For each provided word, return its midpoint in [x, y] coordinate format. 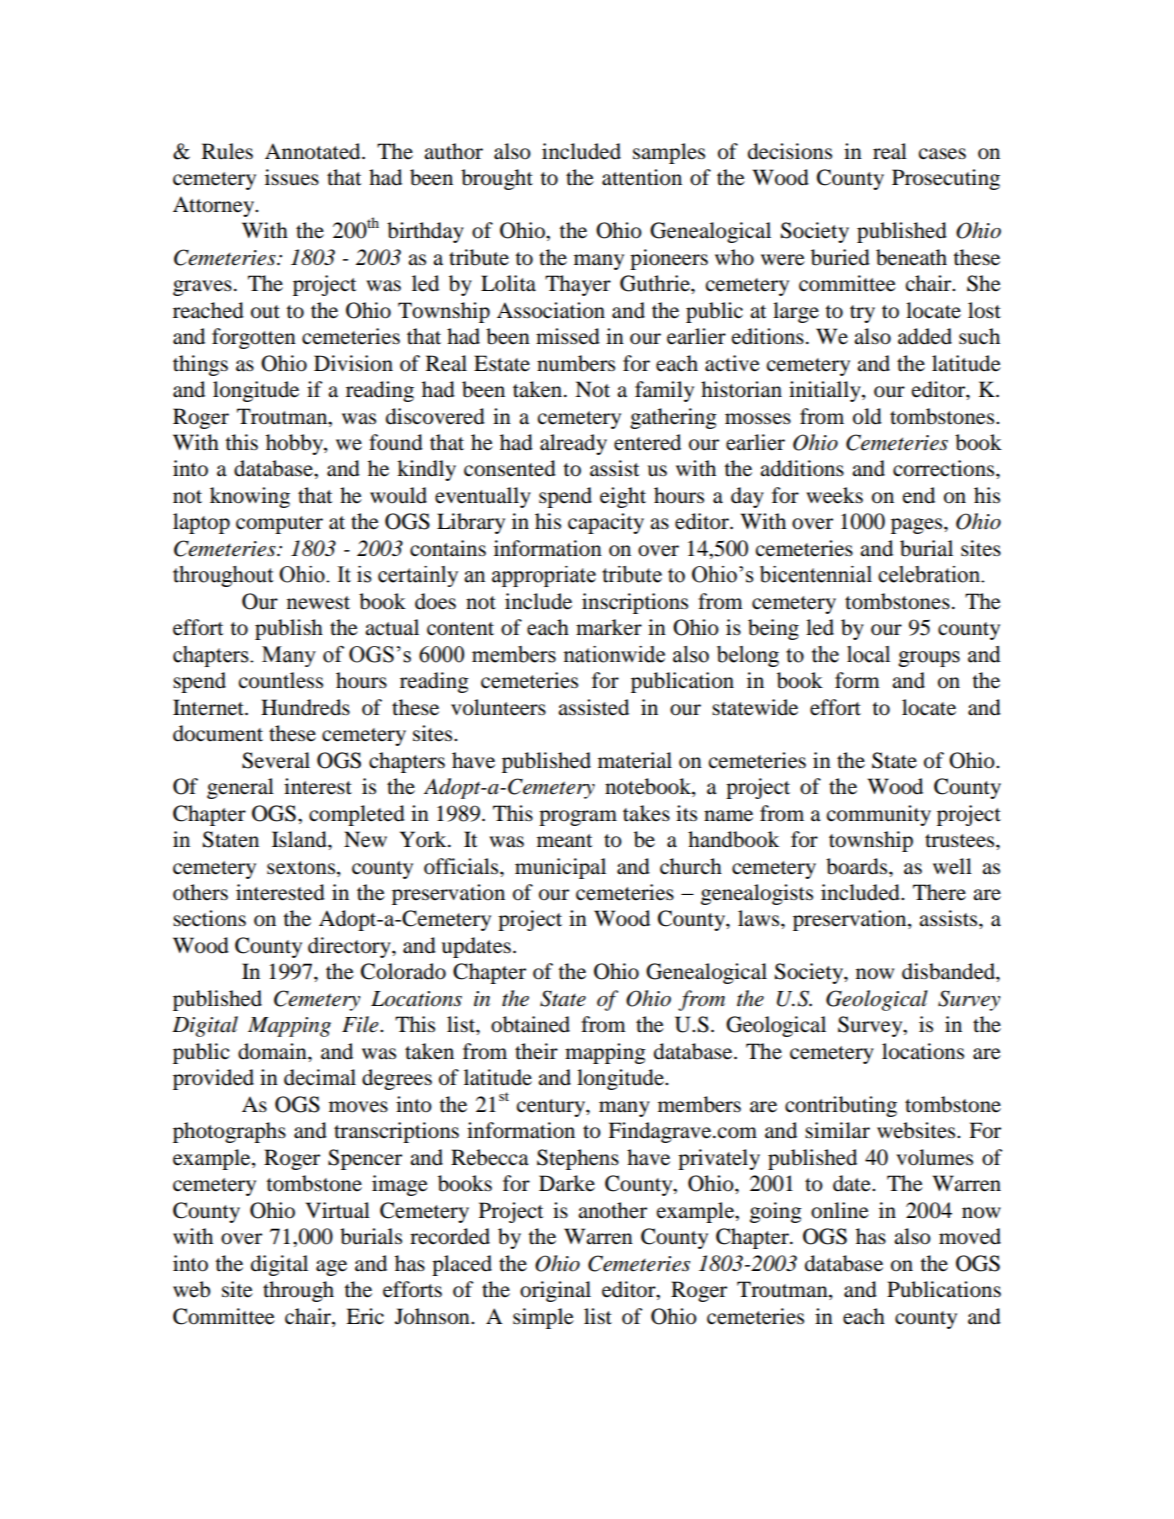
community [879, 815]
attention [642, 177]
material [635, 760]
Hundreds [305, 707]
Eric [365, 1316]
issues [292, 177]
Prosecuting [946, 179]
